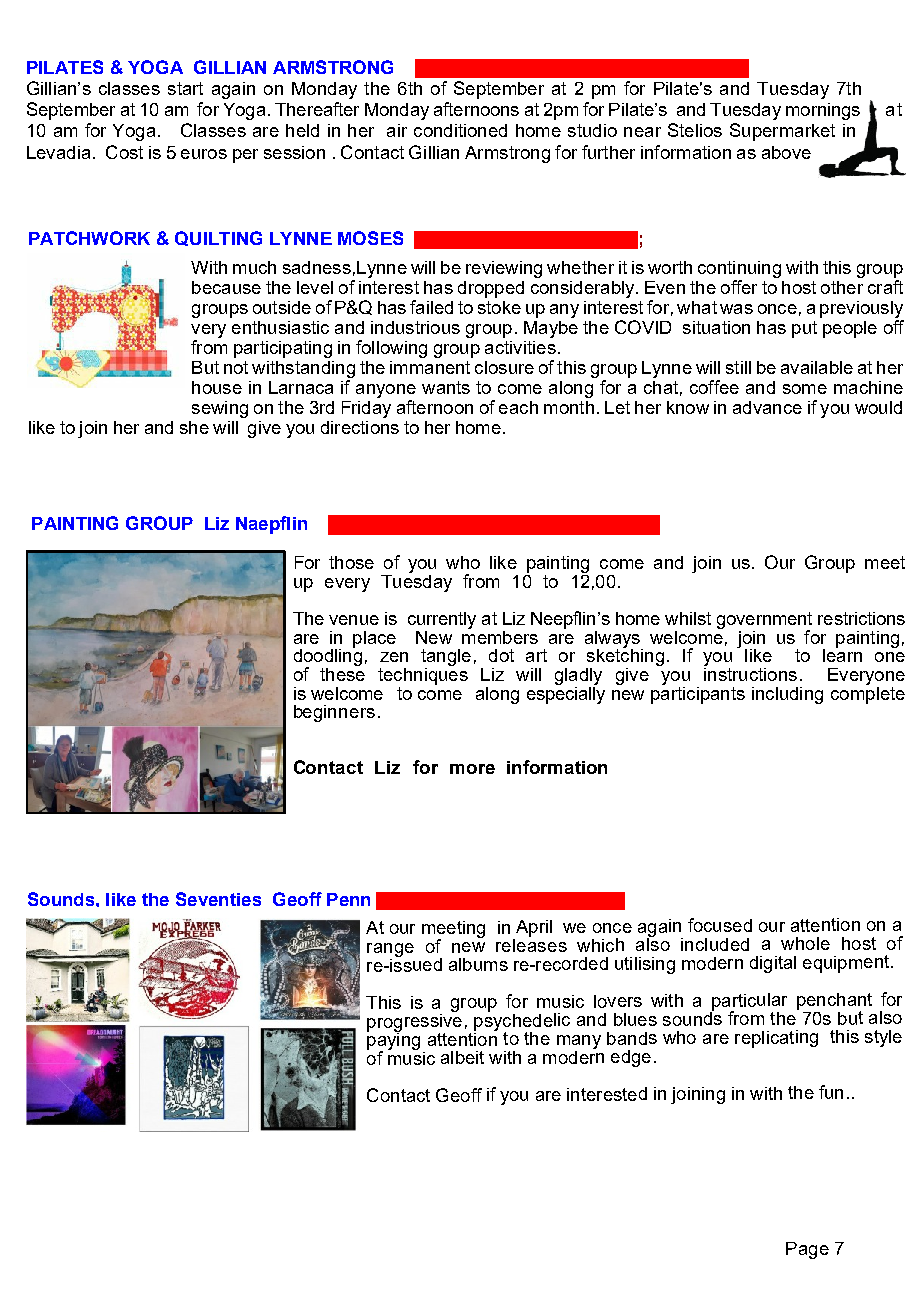 Image resolution: width=924 pixels, height=1308 pixels. I want to click on albums, so click(478, 964).
